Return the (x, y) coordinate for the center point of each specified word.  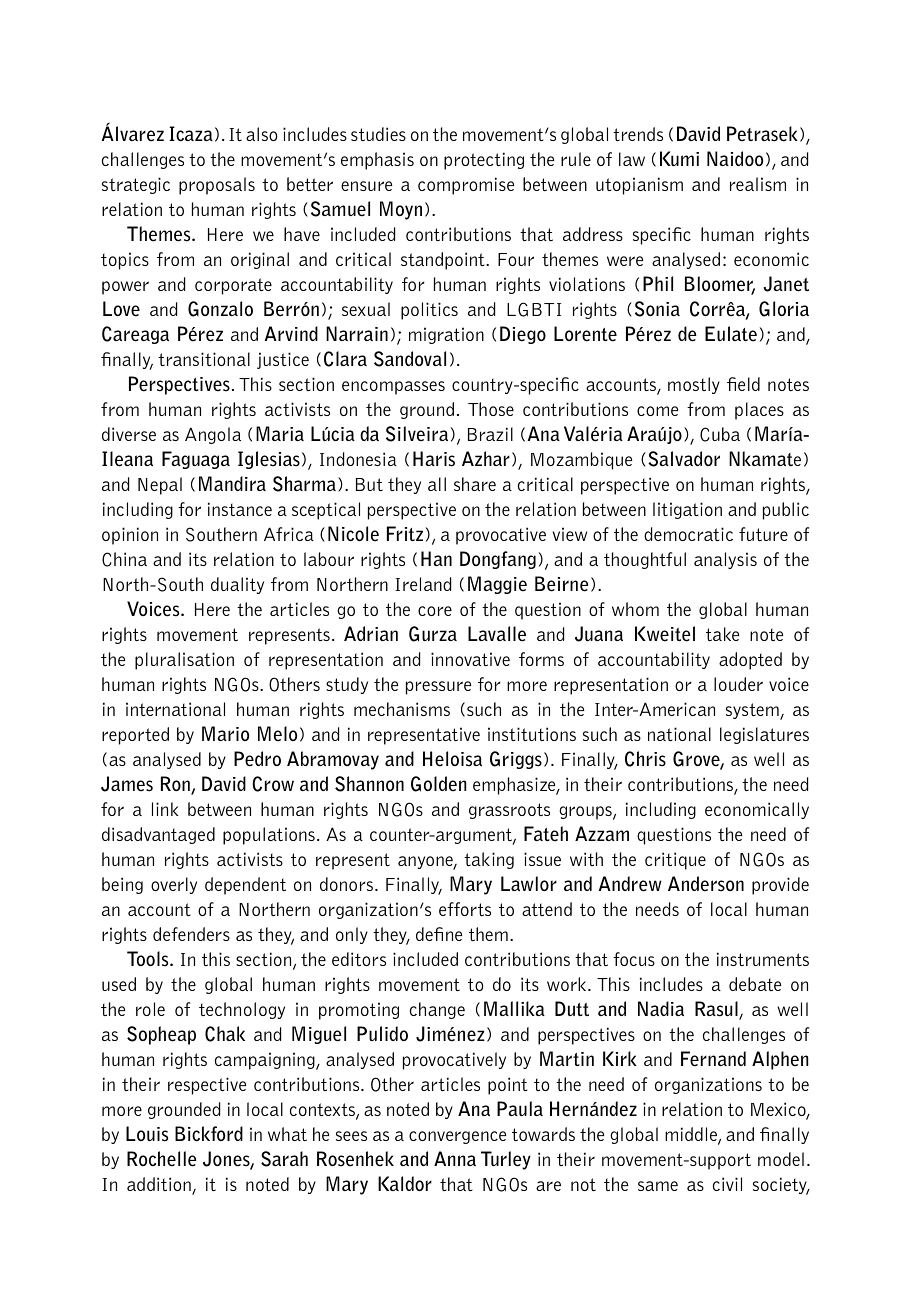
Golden (438, 784)
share (475, 484)
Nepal (160, 486)
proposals (217, 186)
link (165, 809)
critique (675, 861)
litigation (687, 510)
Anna (455, 1158)
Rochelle (162, 1159)
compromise (466, 186)
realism (758, 184)
